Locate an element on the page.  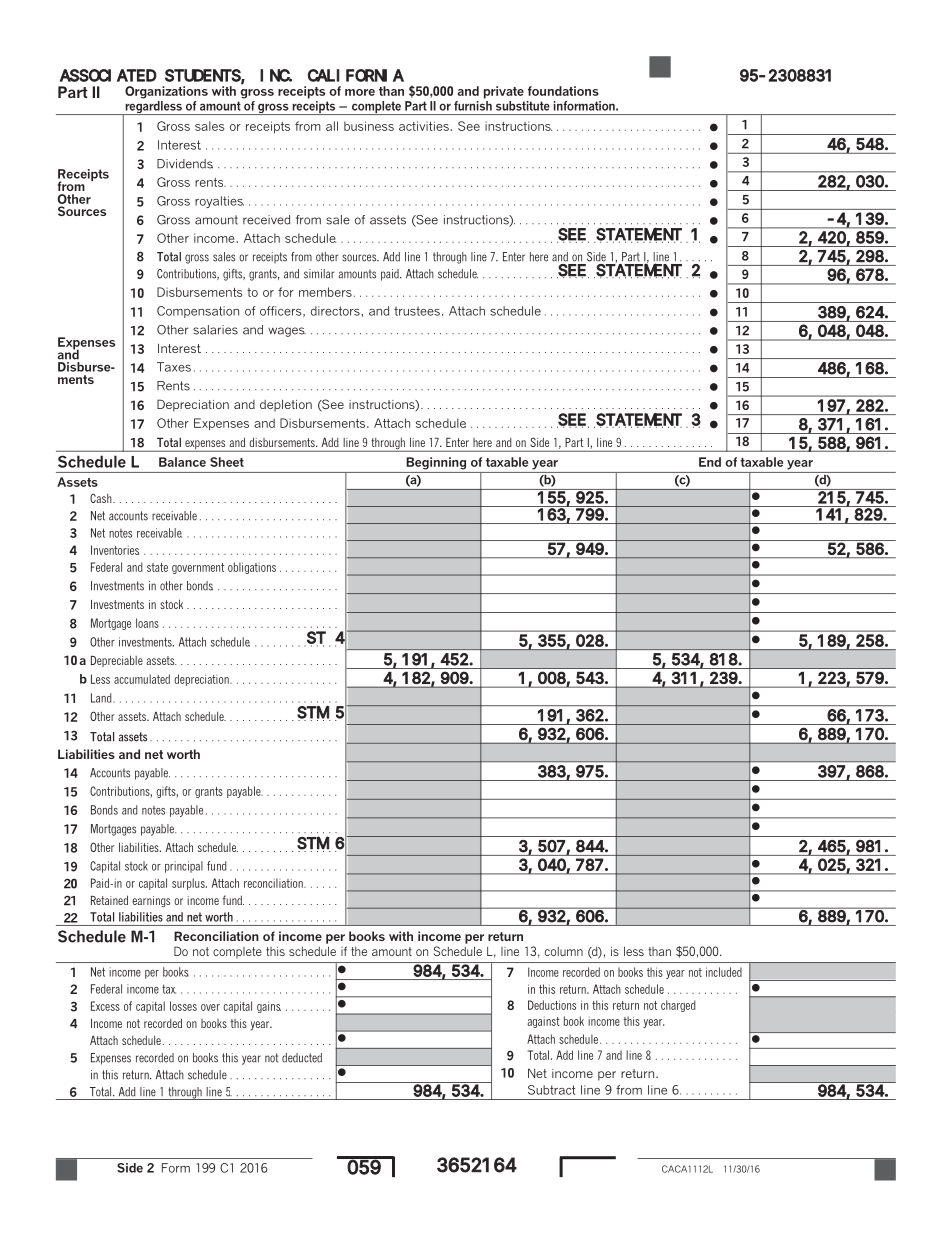
activities is located at coordinates (425, 126).
